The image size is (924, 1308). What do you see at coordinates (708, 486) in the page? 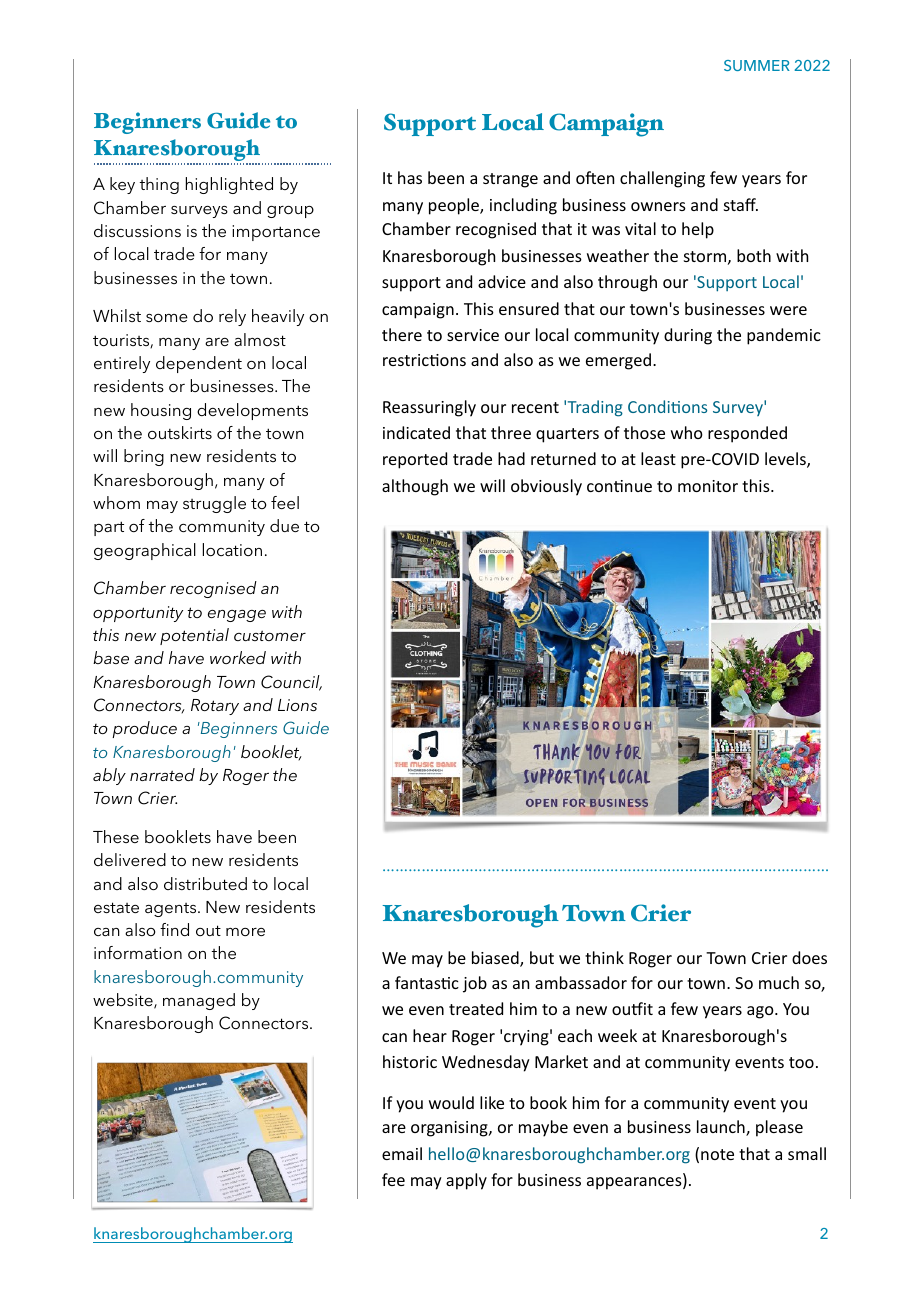
I see `monitor` at bounding box center [708, 486].
